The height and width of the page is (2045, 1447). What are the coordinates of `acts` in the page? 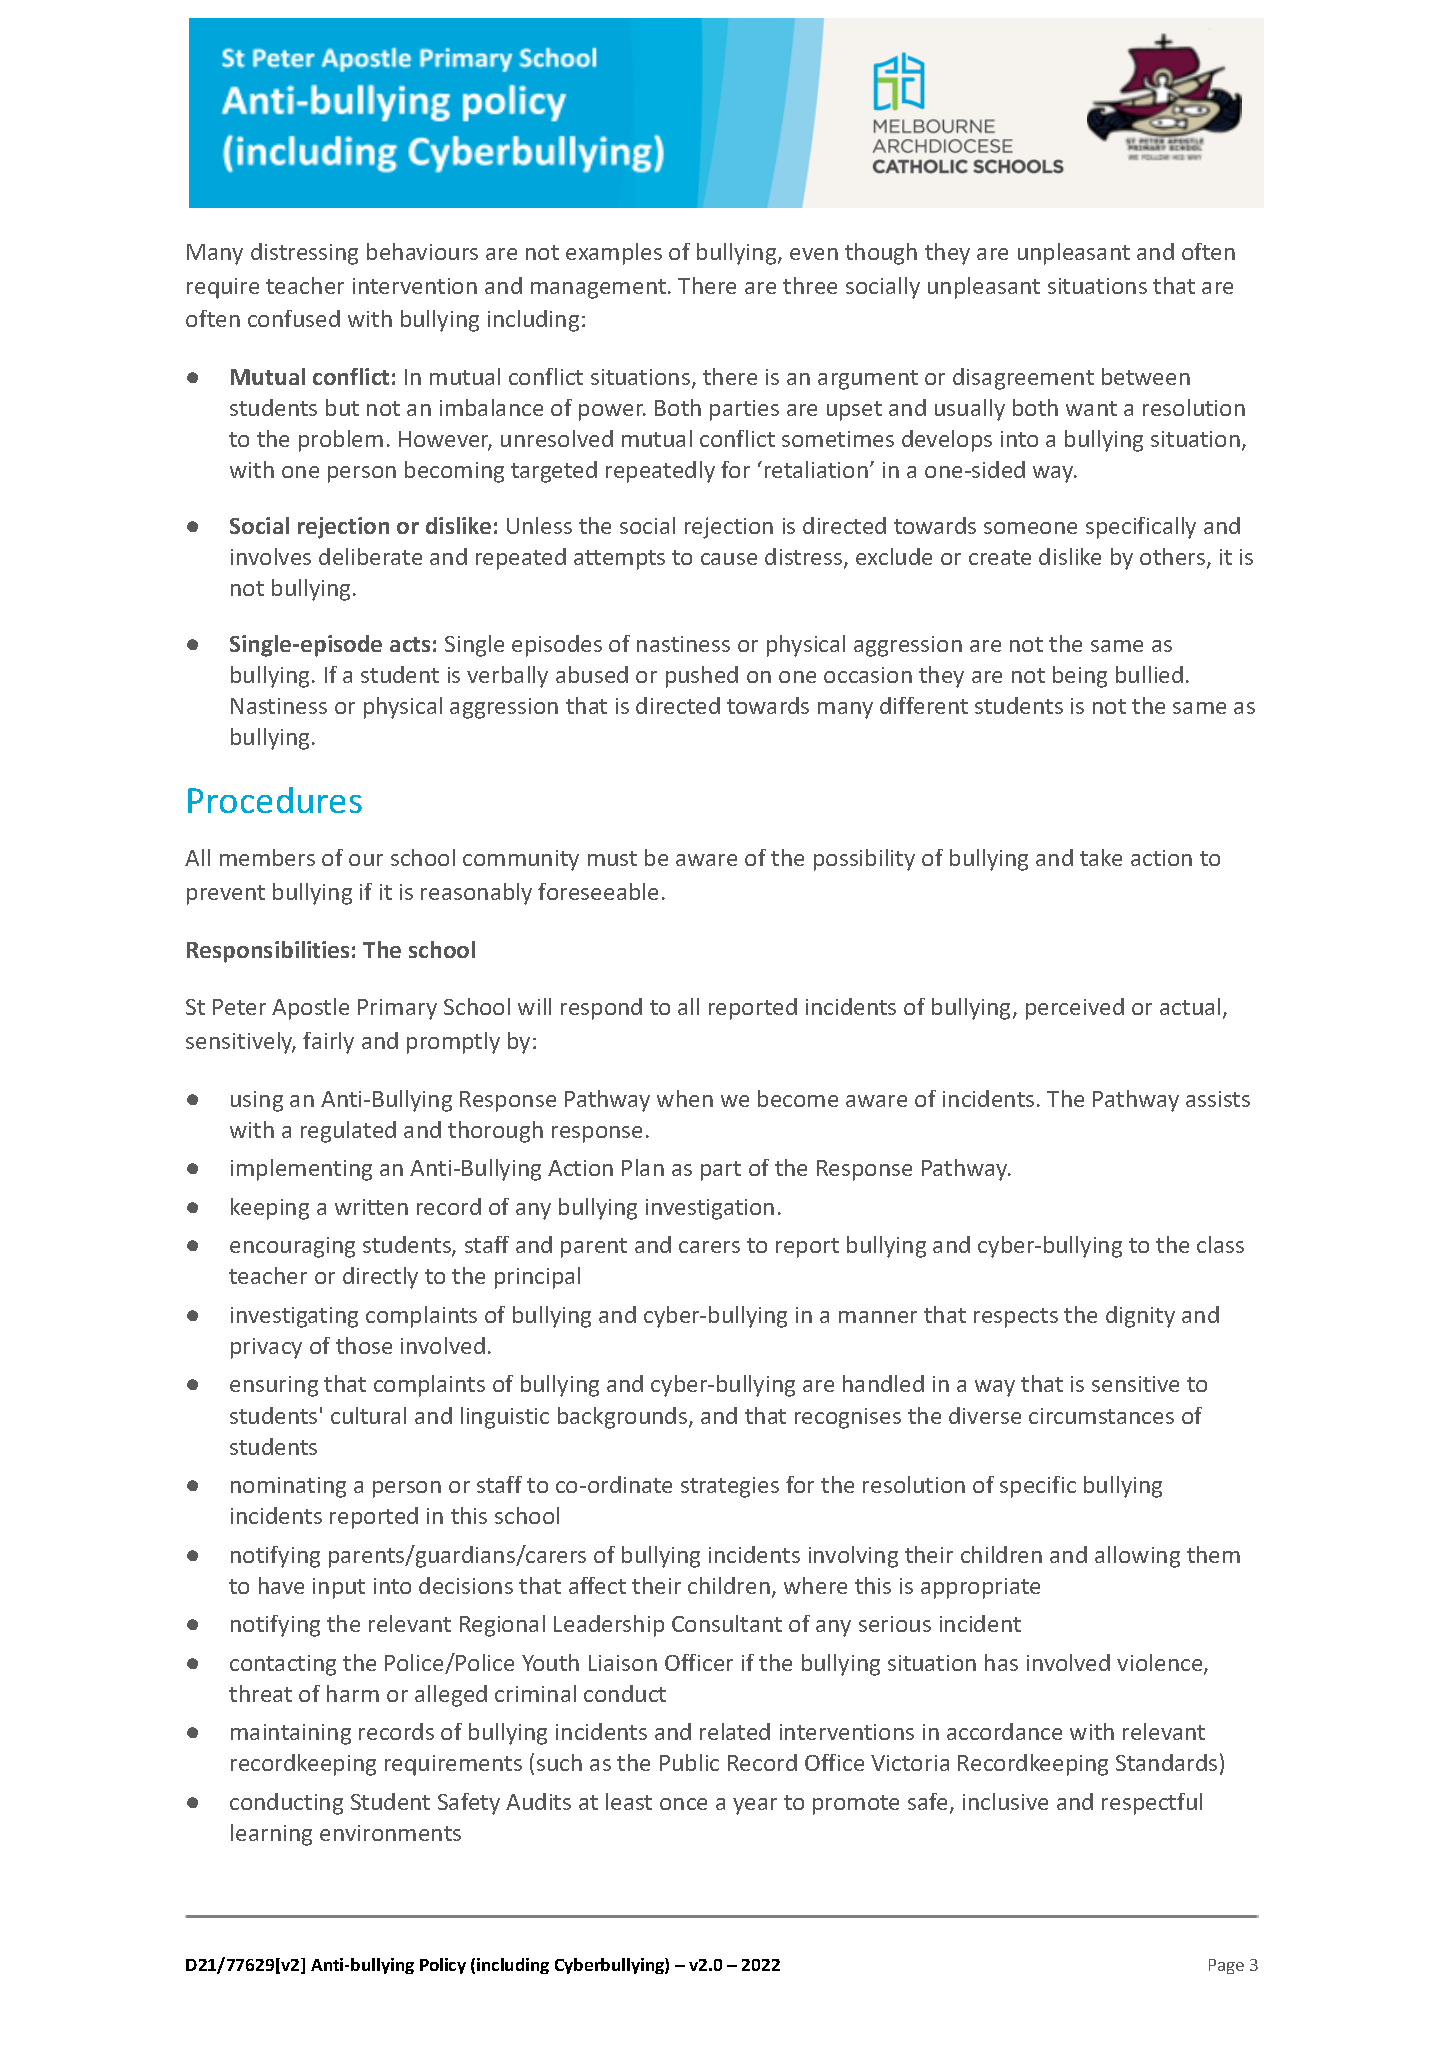 It's located at (410, 644).
